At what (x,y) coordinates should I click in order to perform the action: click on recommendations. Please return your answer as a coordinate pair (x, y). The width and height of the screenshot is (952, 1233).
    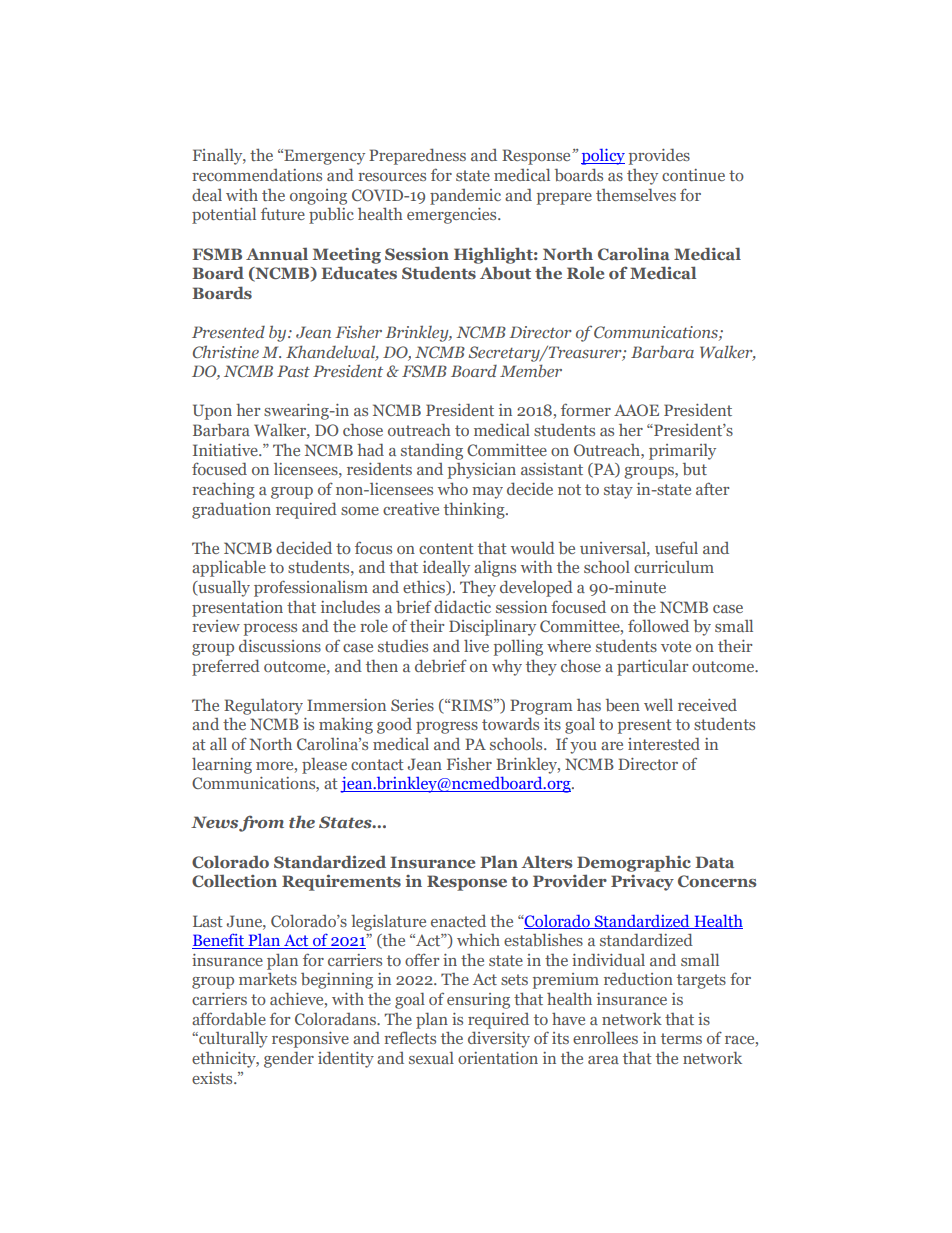
    Looking at the image, I should click on (257, 175).
